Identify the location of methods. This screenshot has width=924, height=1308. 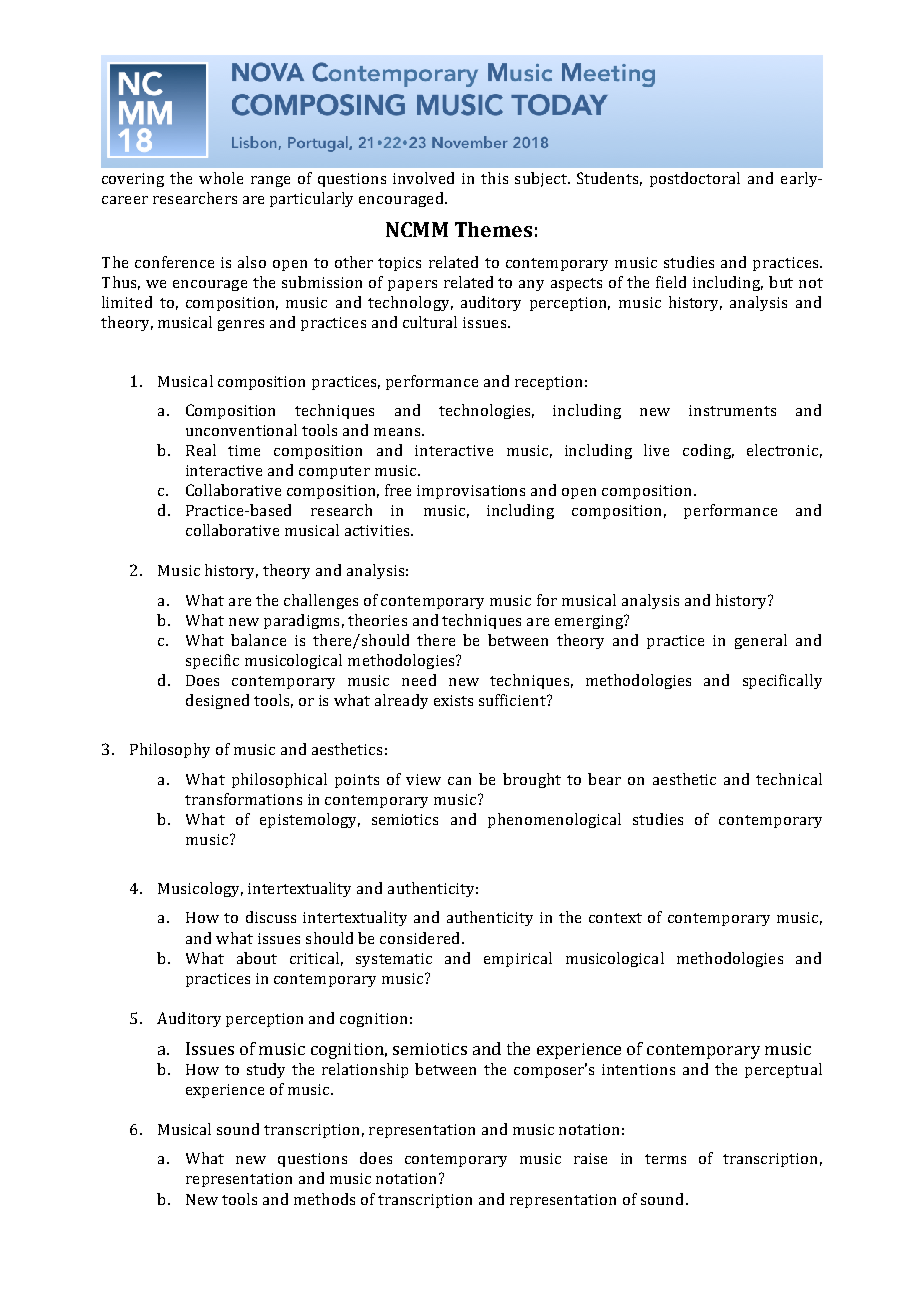
(324, 1199).
